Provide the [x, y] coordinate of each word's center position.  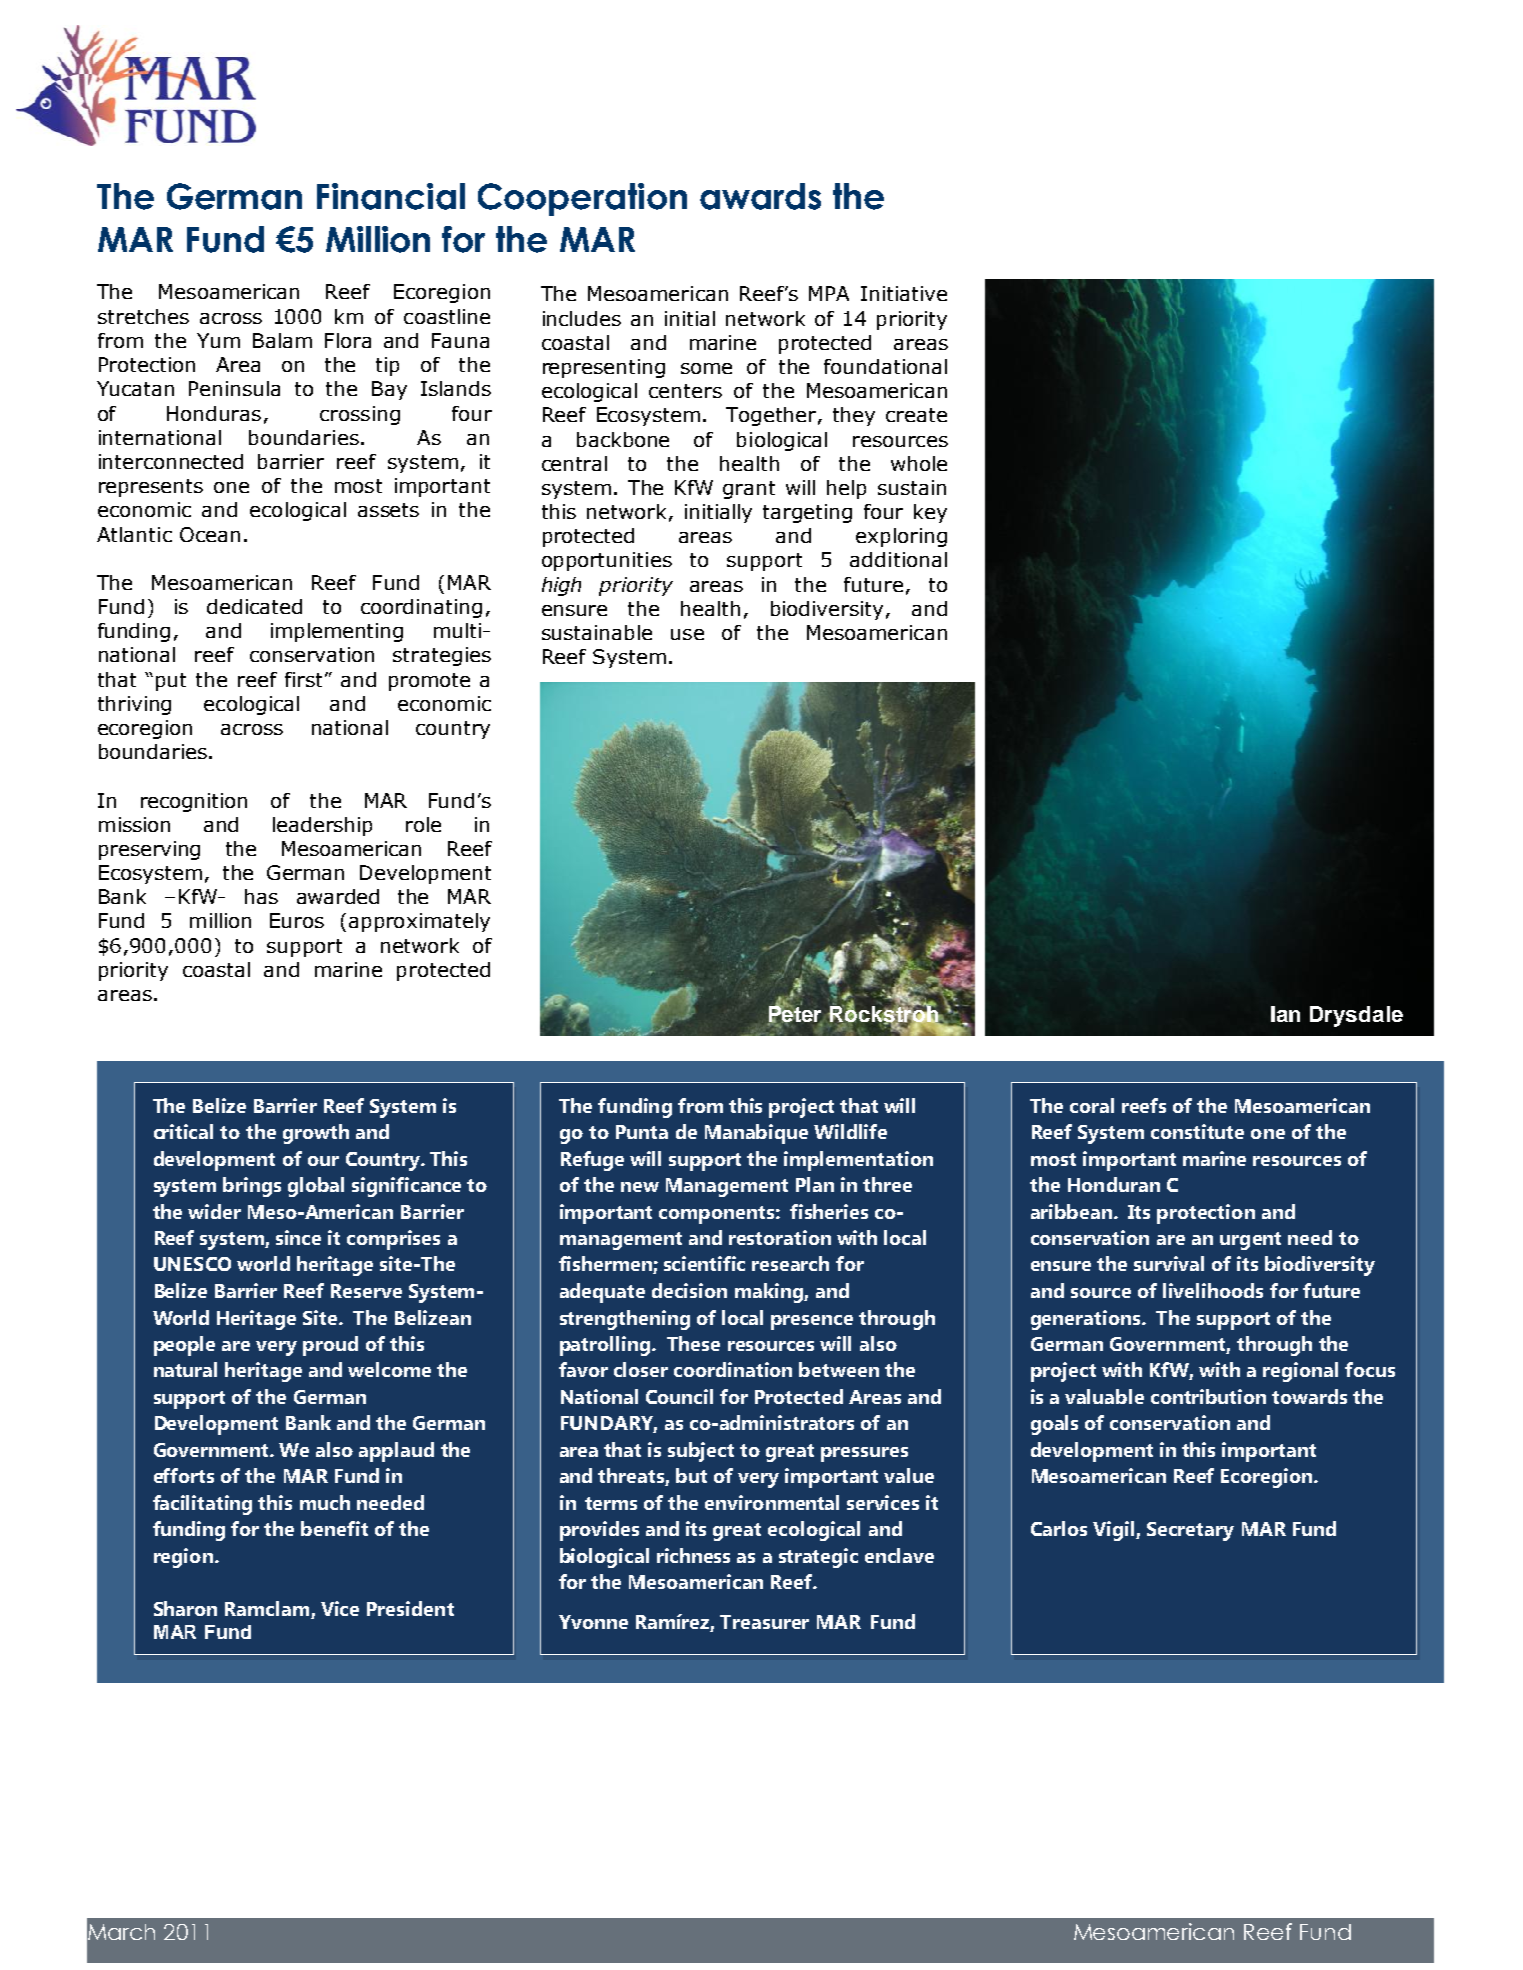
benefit [334, 1528]
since [298, 1237]
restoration [780, 1237]
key [930, 513]
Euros [297, 920]
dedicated [254, 606]
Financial [391, 196]
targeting [807, 513]
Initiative [904, 293]
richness [693, 1555]
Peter [795, 1014]
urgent [1250, 1241]
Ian [1285, 1014]
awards [760, 196]
